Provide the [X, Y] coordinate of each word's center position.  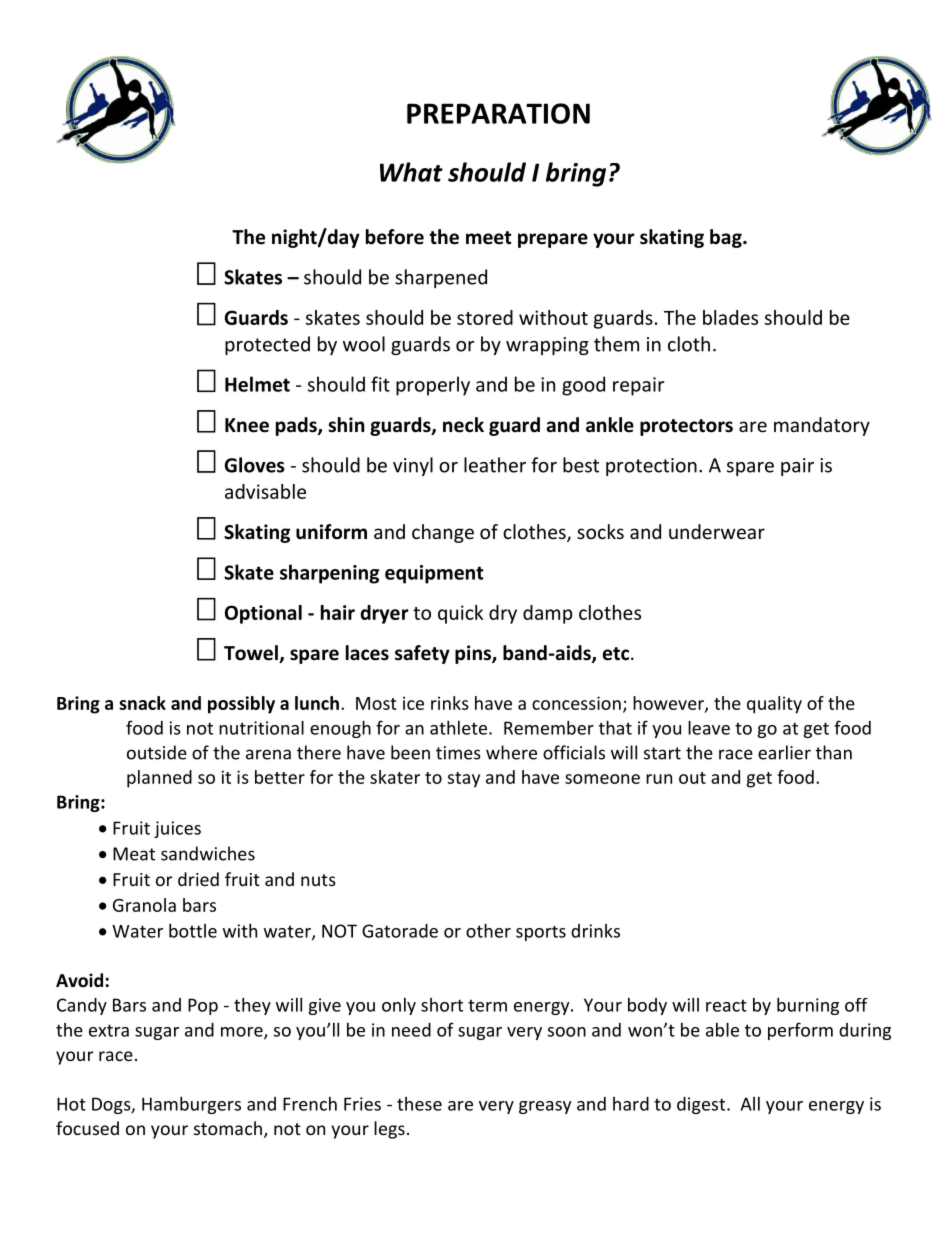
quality [774, 705]
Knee [247, 425]
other [488, 930]
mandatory [822, 426]
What [411, 172]
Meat [134, 854]
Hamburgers [191, 1105]
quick [460, 614]
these [419, 1104]
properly [433, 386]
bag [727, 238]
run [659, 779]
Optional [263, 614]
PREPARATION [498, 113]
